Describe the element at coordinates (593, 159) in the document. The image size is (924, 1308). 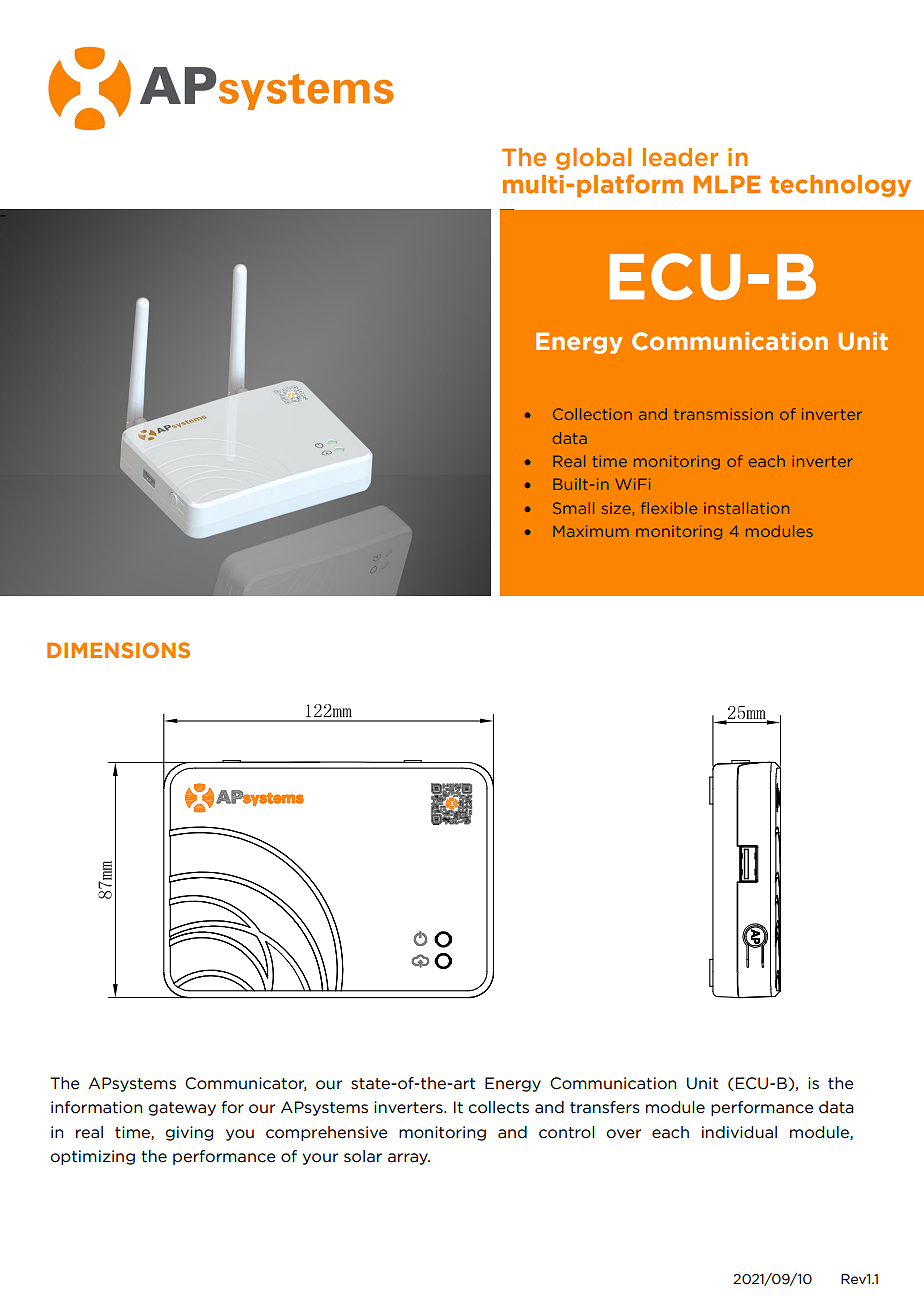
I see `global` at that location.
